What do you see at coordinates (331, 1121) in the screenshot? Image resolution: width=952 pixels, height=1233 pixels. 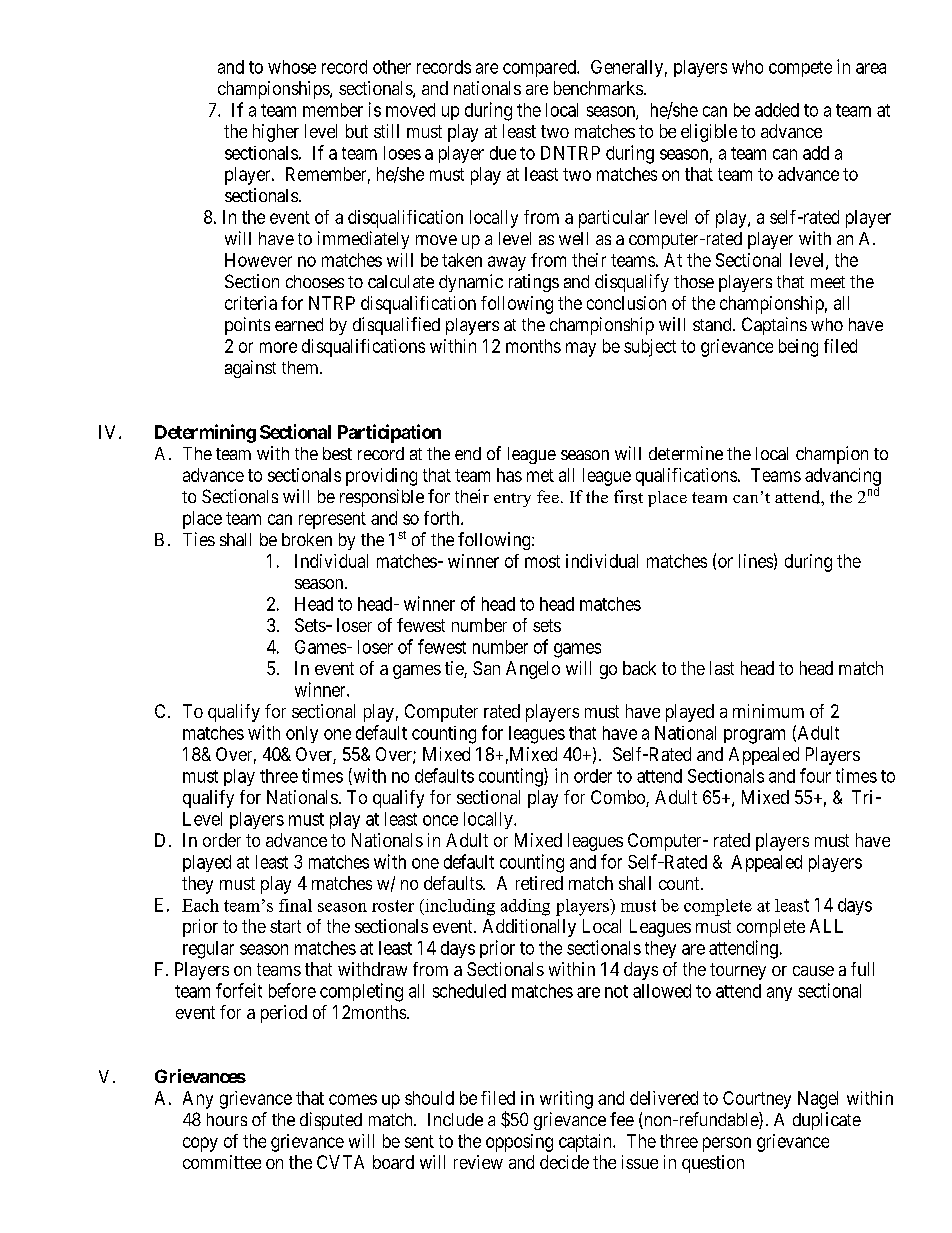 I see `disputed` at bounding box center [331, 1121].
